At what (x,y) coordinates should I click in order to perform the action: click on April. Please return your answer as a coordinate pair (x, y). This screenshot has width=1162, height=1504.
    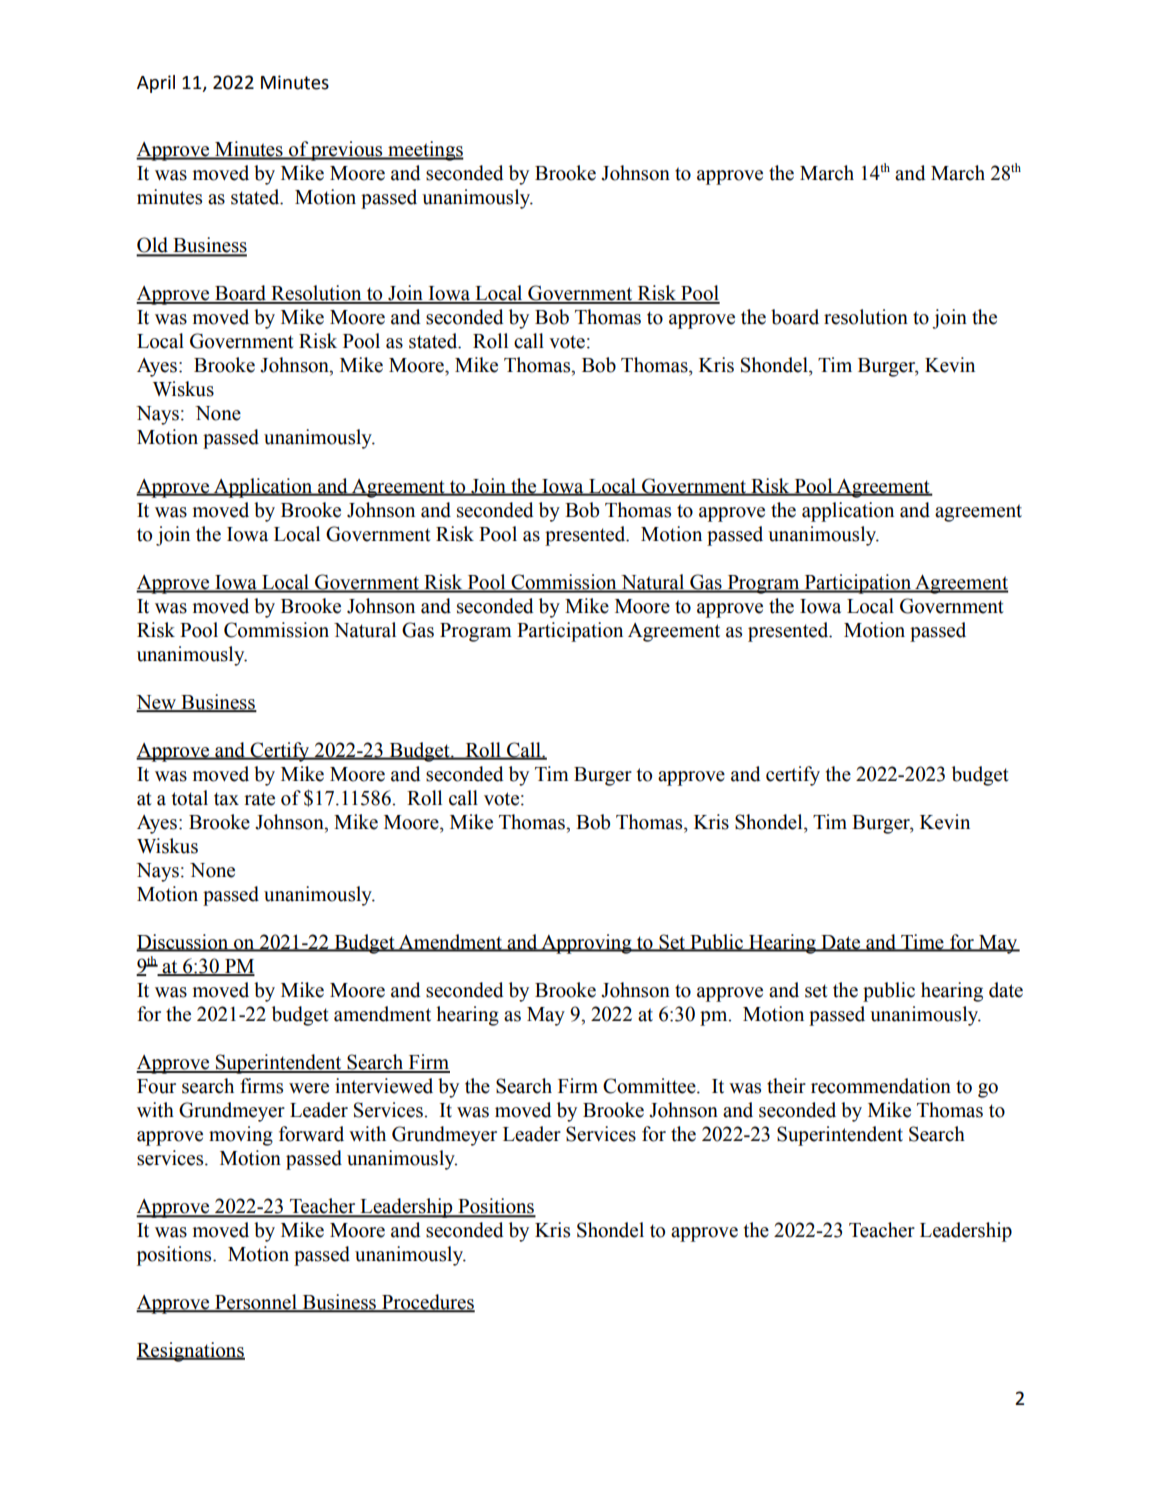
    Looking at the image, I should click on (156, 84).
